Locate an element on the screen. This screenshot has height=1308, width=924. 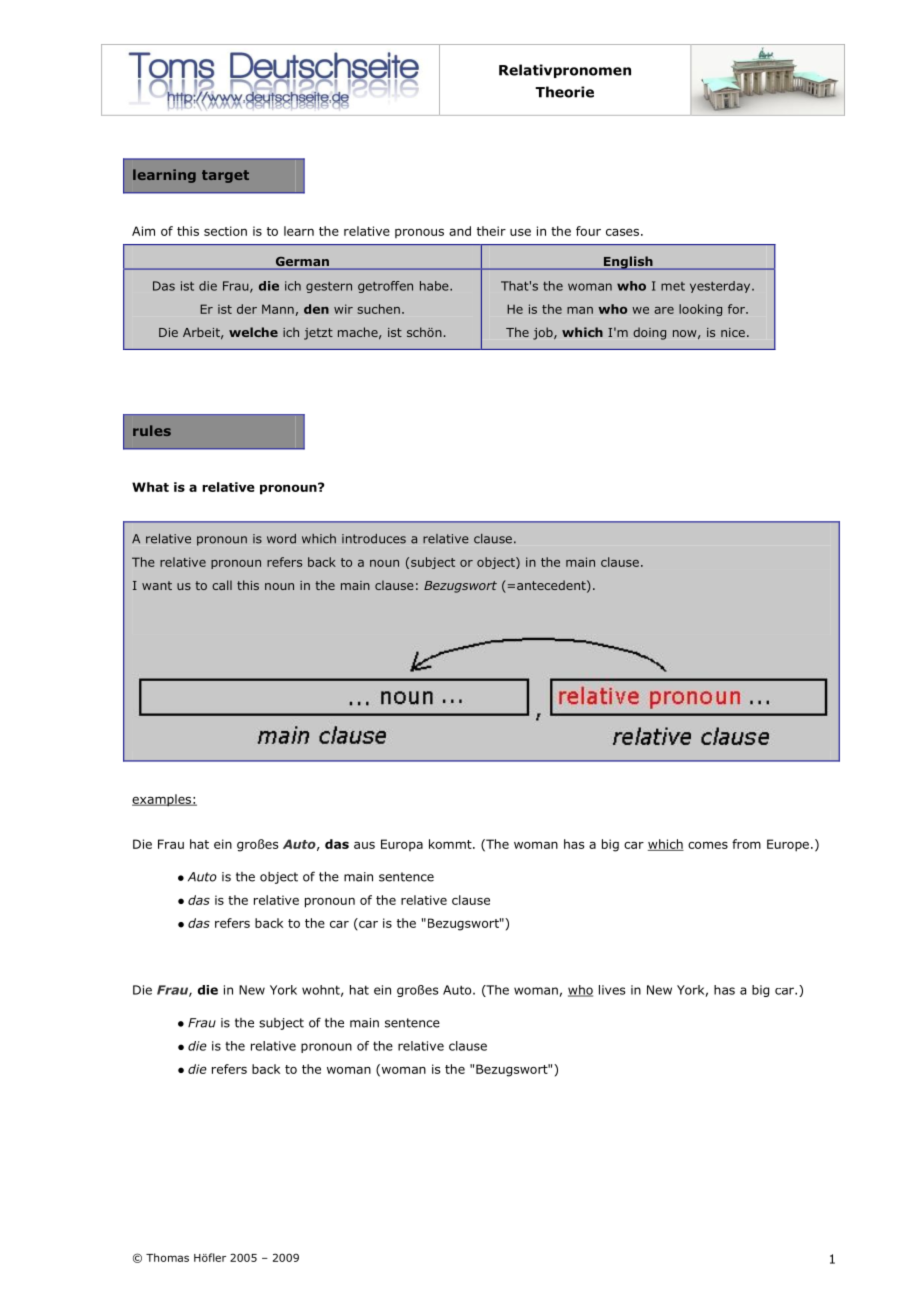
doing is located at coordinates (649, 333).
